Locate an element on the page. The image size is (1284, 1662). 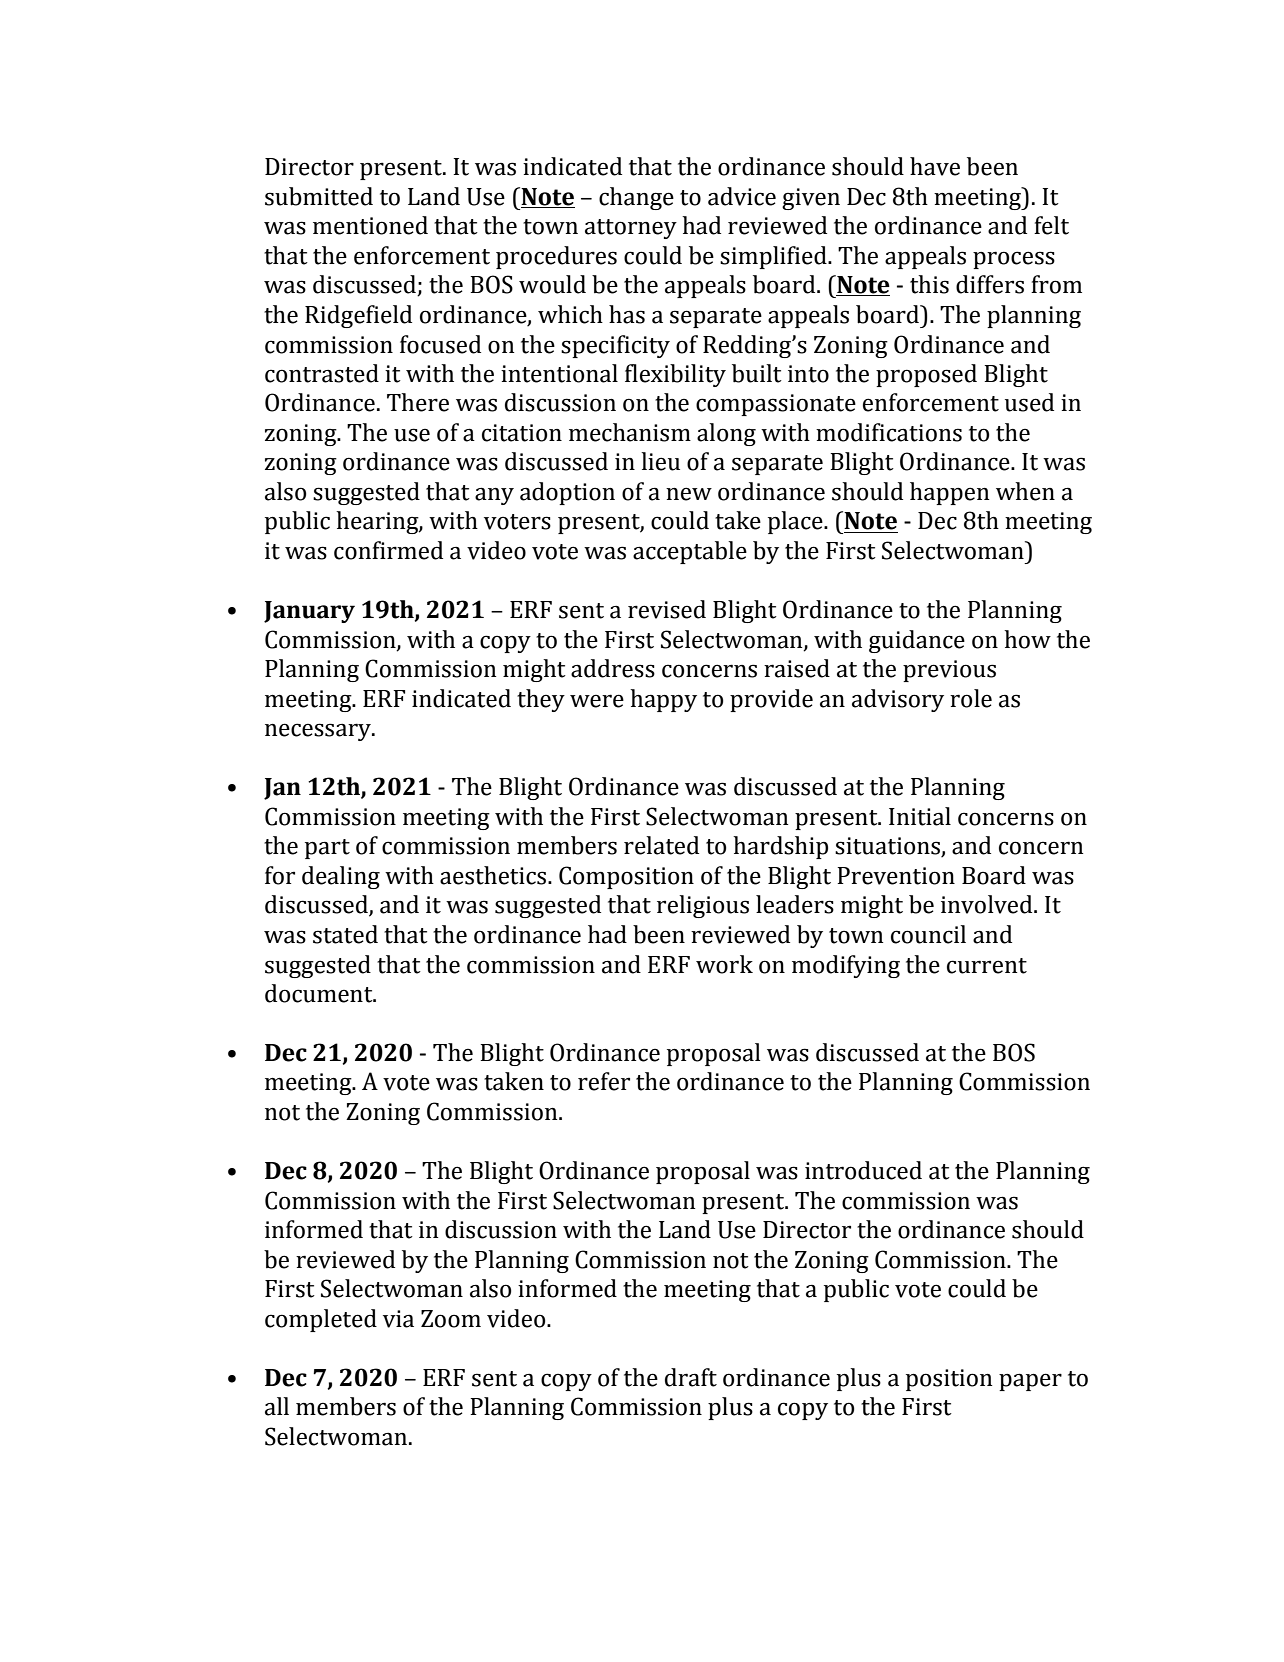
mentioned is located at coordinates (370, 225).
